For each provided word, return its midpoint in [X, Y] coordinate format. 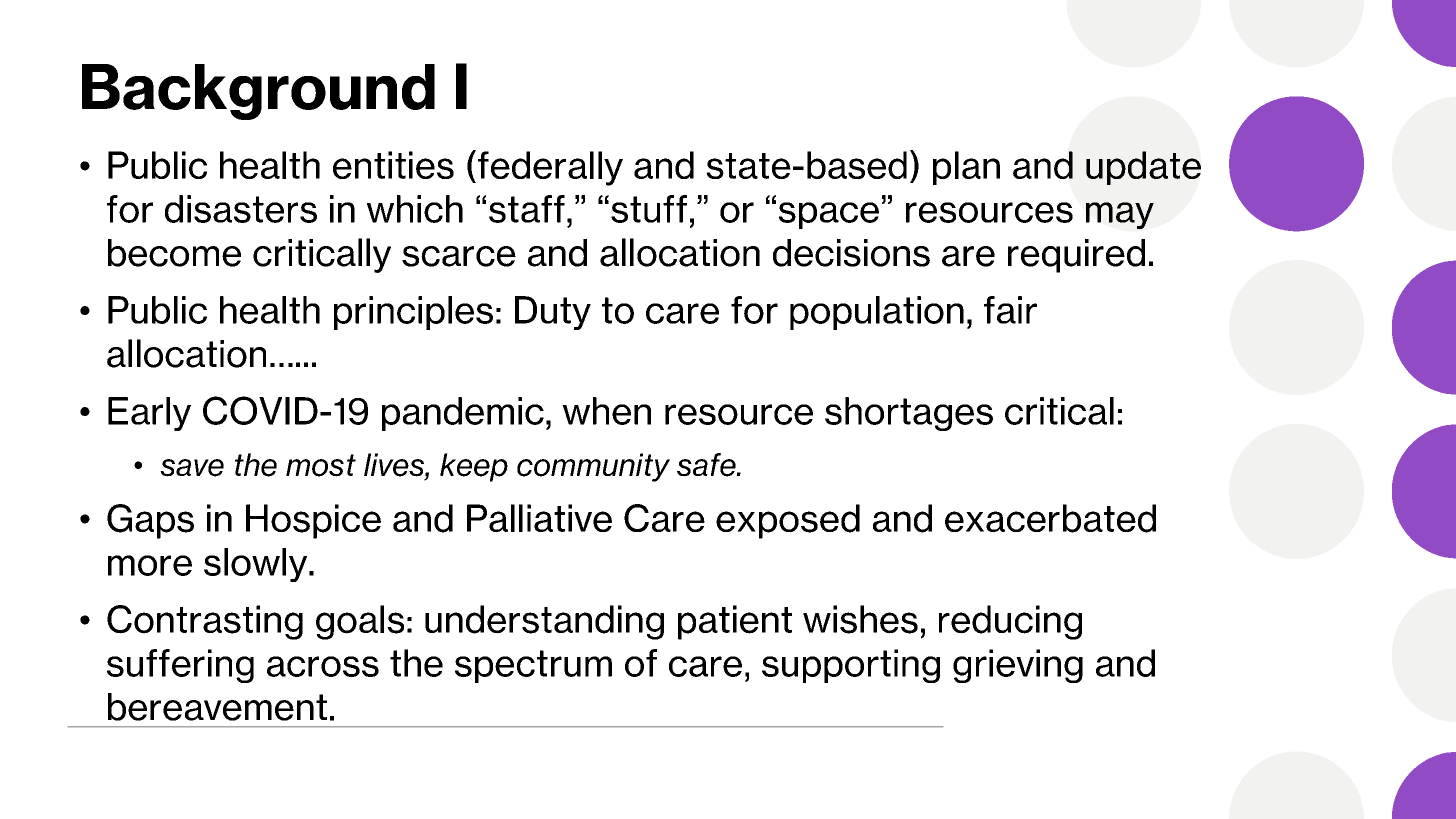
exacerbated [1050, 518]
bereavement [217, 707]
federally [550, 168]
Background [258, 92]
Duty [553, 313]
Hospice [313, 521]
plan [966, 168]
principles [413, 313]
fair [1010, 310]
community [593, 467]
